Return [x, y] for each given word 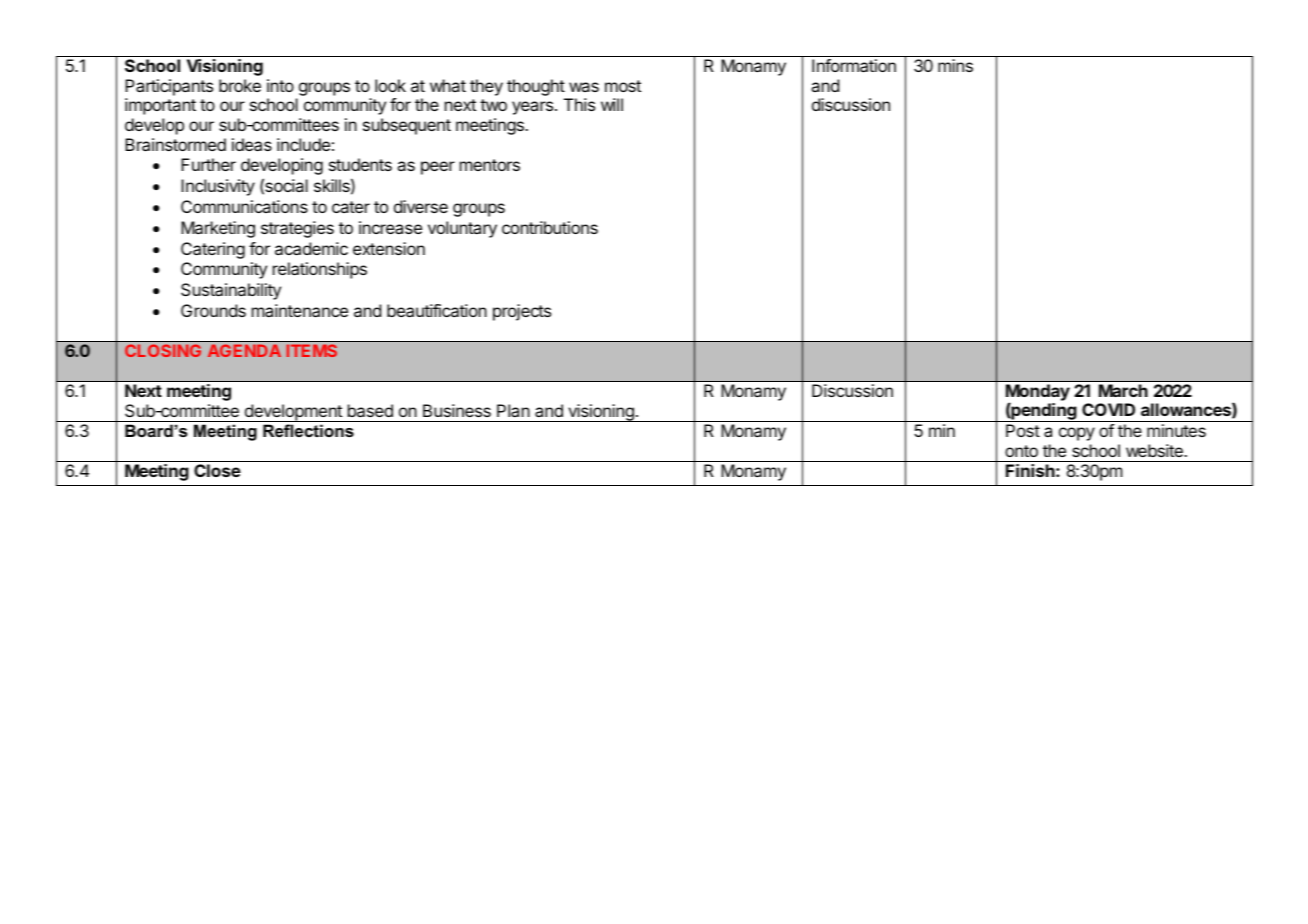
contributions [550, 227]
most [623, 86]
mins [955, 65]
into [280, 85]
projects [522, 312]
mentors [490, 165]
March [1123, 390]
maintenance [300, 310]
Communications [244, 206]
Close [217, 470]
